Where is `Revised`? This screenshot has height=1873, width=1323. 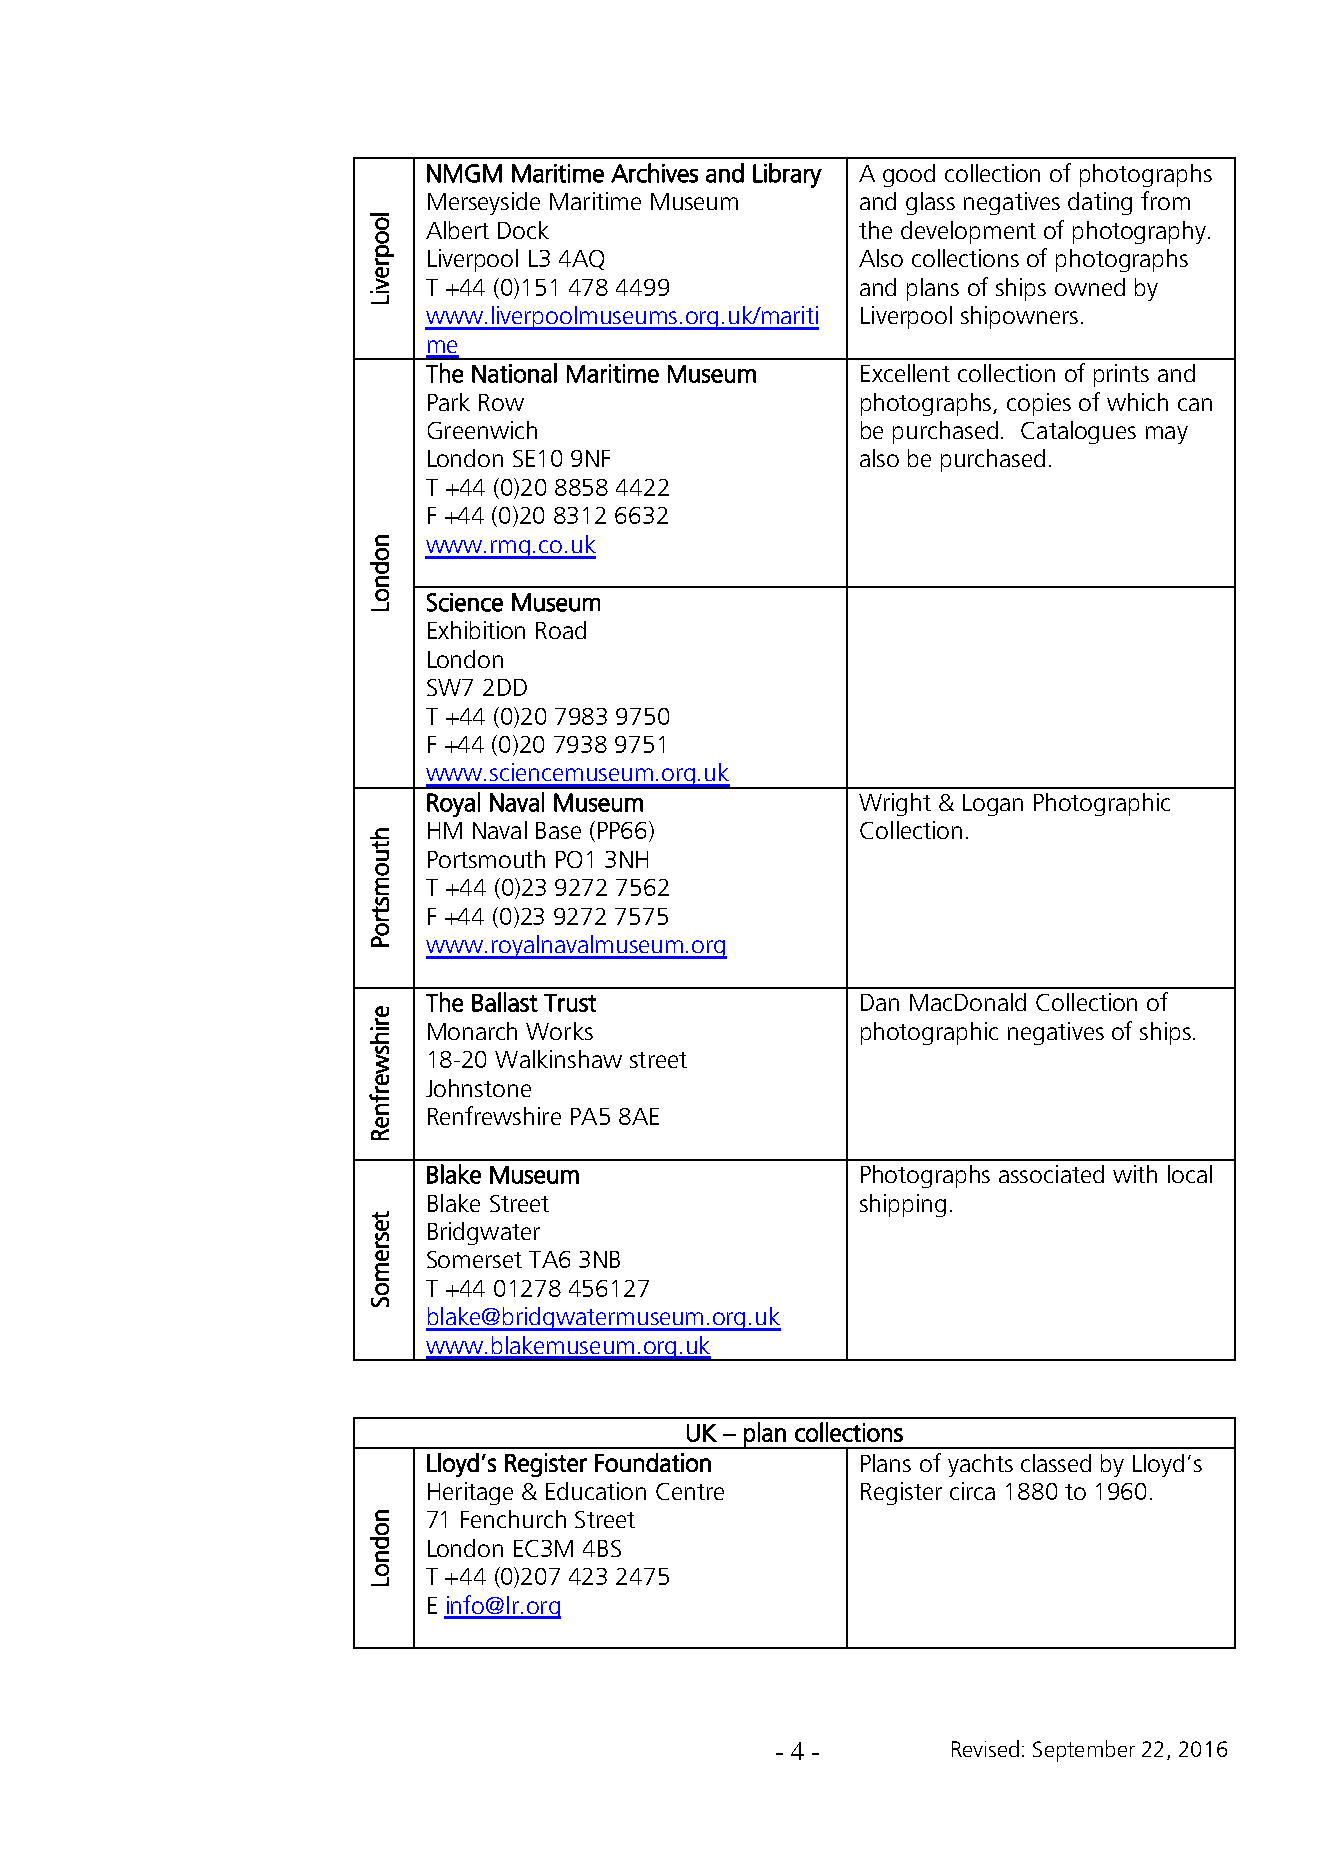 Revised is located at coordinates (985, 1748).
